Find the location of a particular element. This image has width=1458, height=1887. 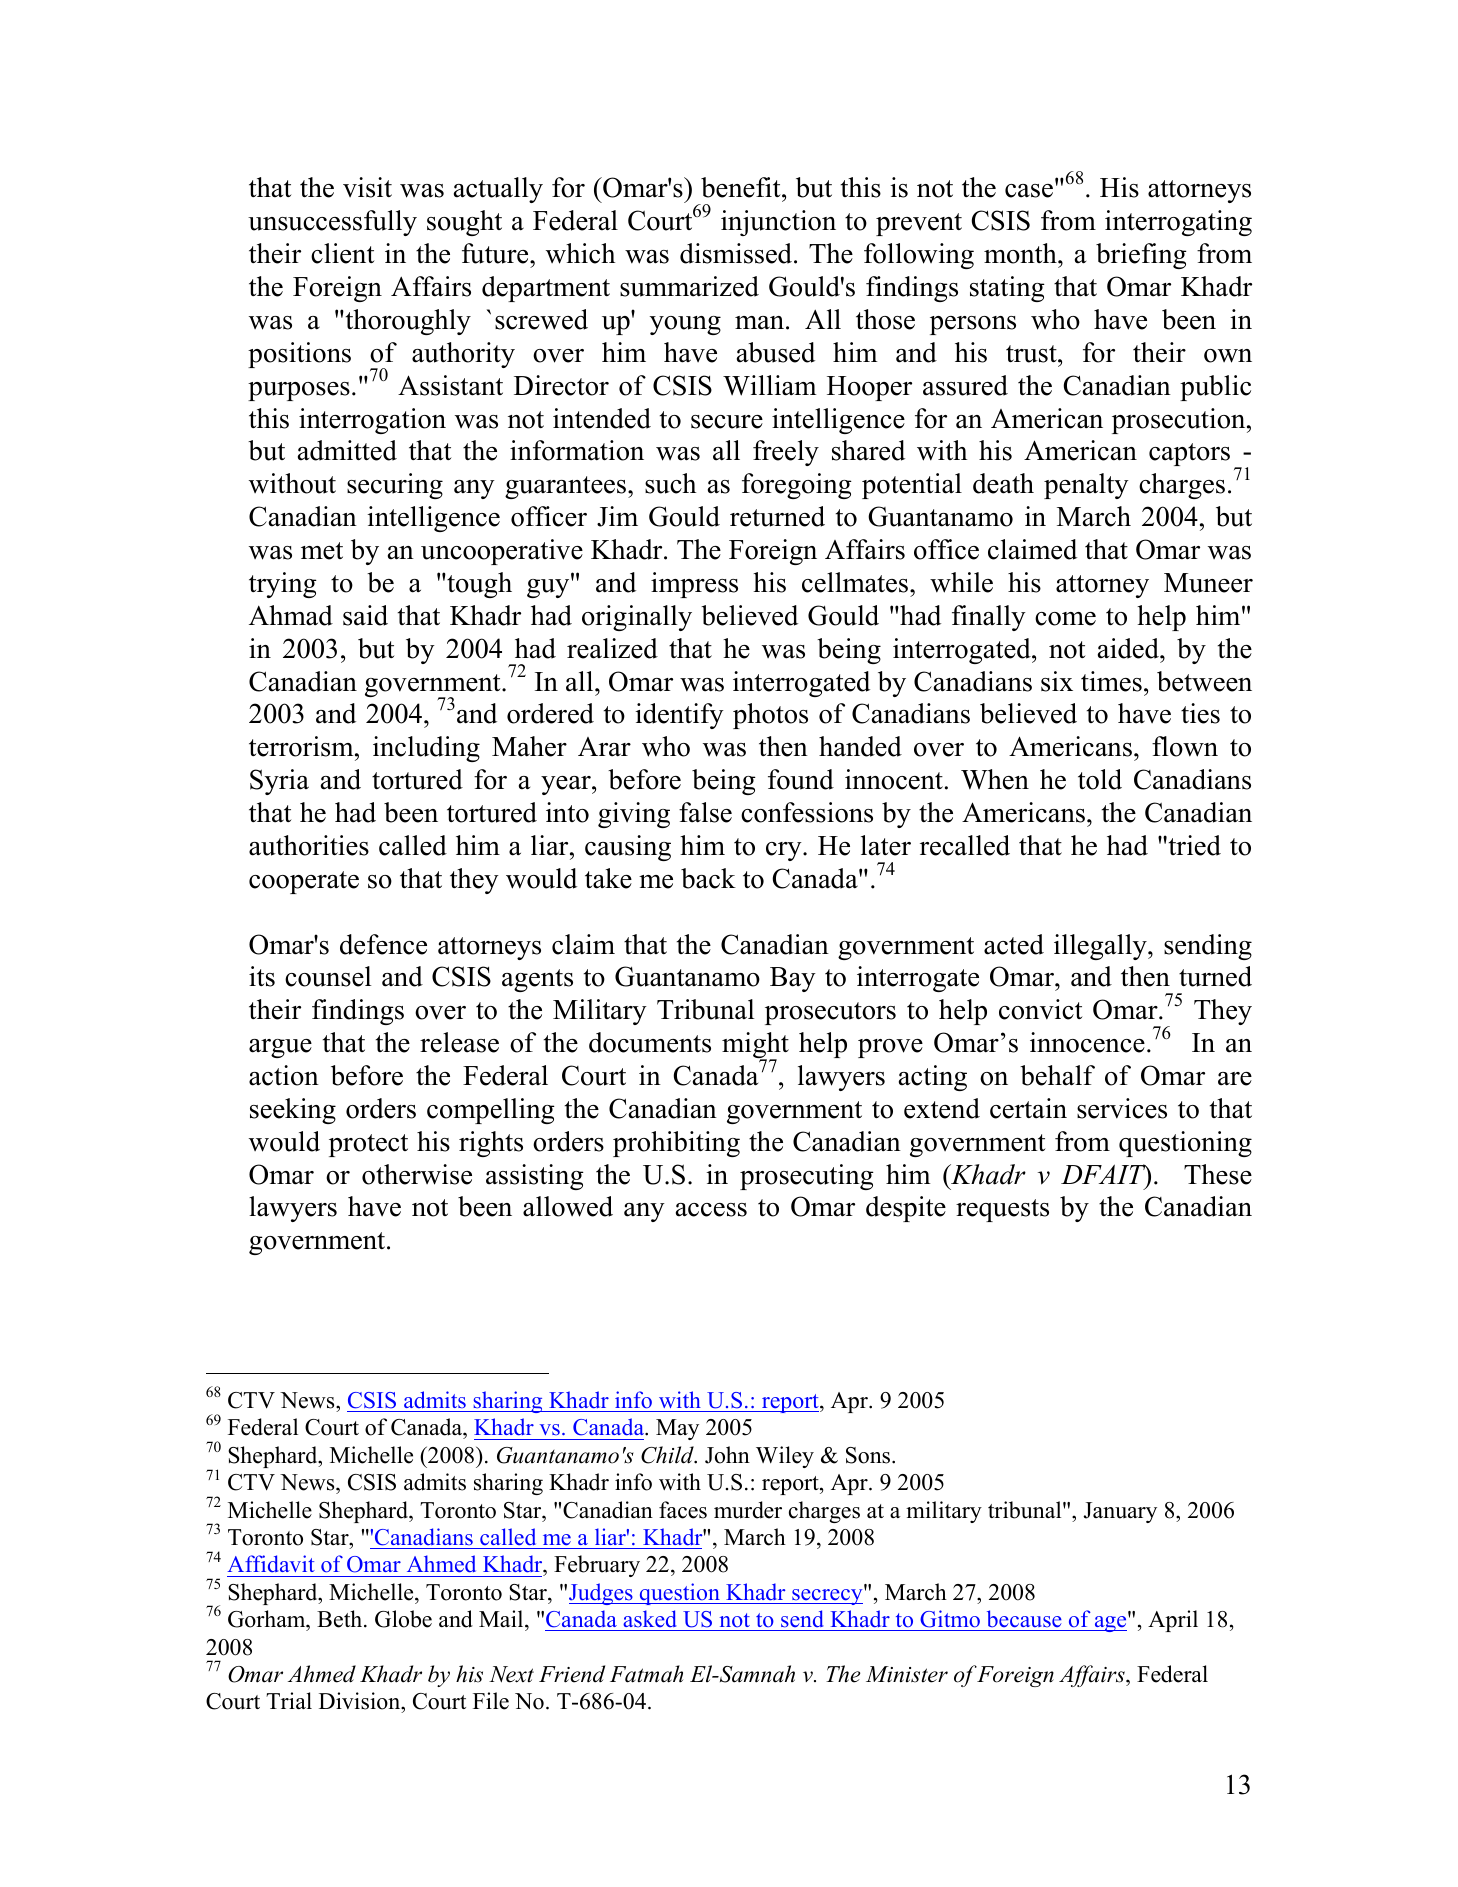

services is located at coordinates (1122, 1108).
